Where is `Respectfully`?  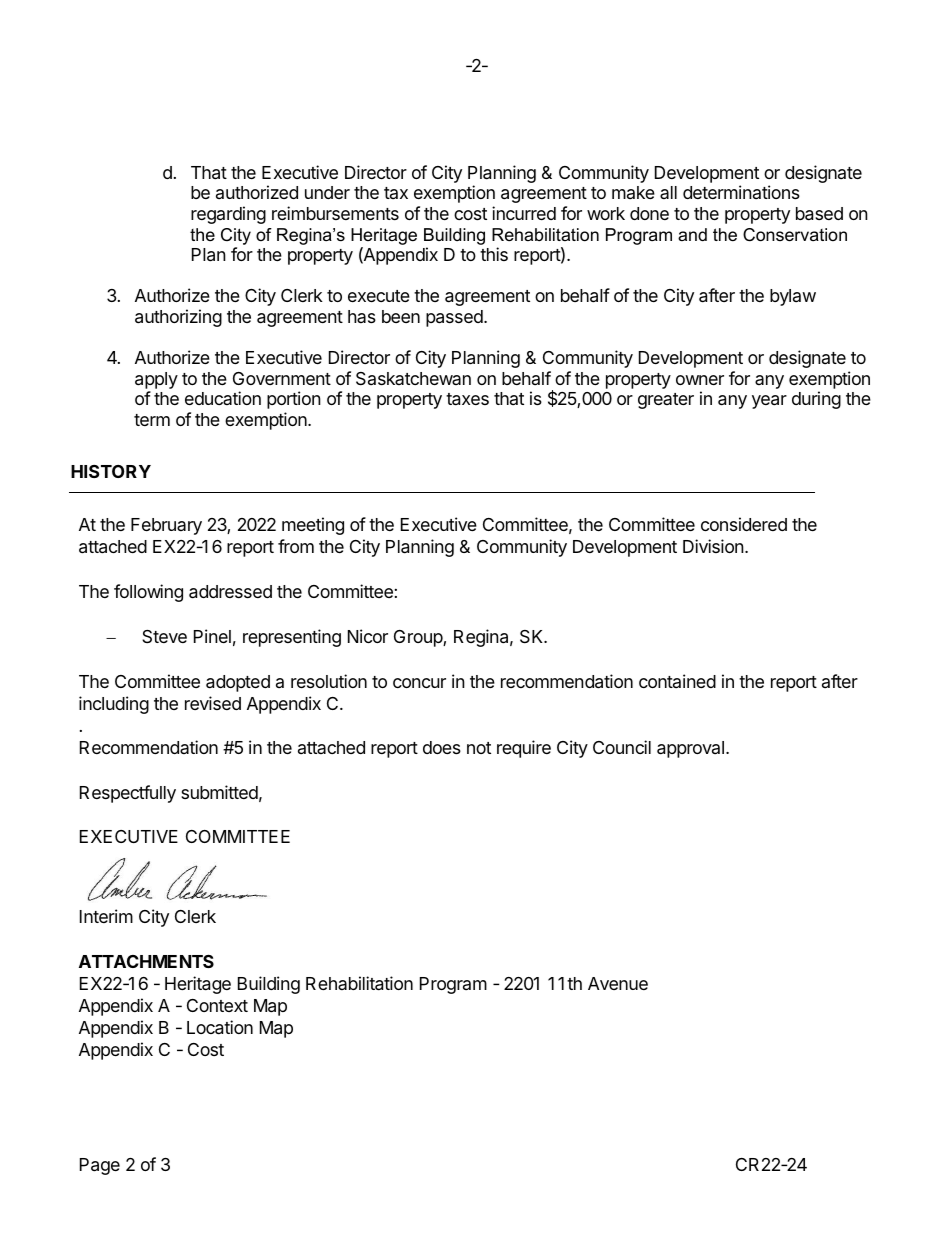 Respectfully is located at coordinates (128, 794).
